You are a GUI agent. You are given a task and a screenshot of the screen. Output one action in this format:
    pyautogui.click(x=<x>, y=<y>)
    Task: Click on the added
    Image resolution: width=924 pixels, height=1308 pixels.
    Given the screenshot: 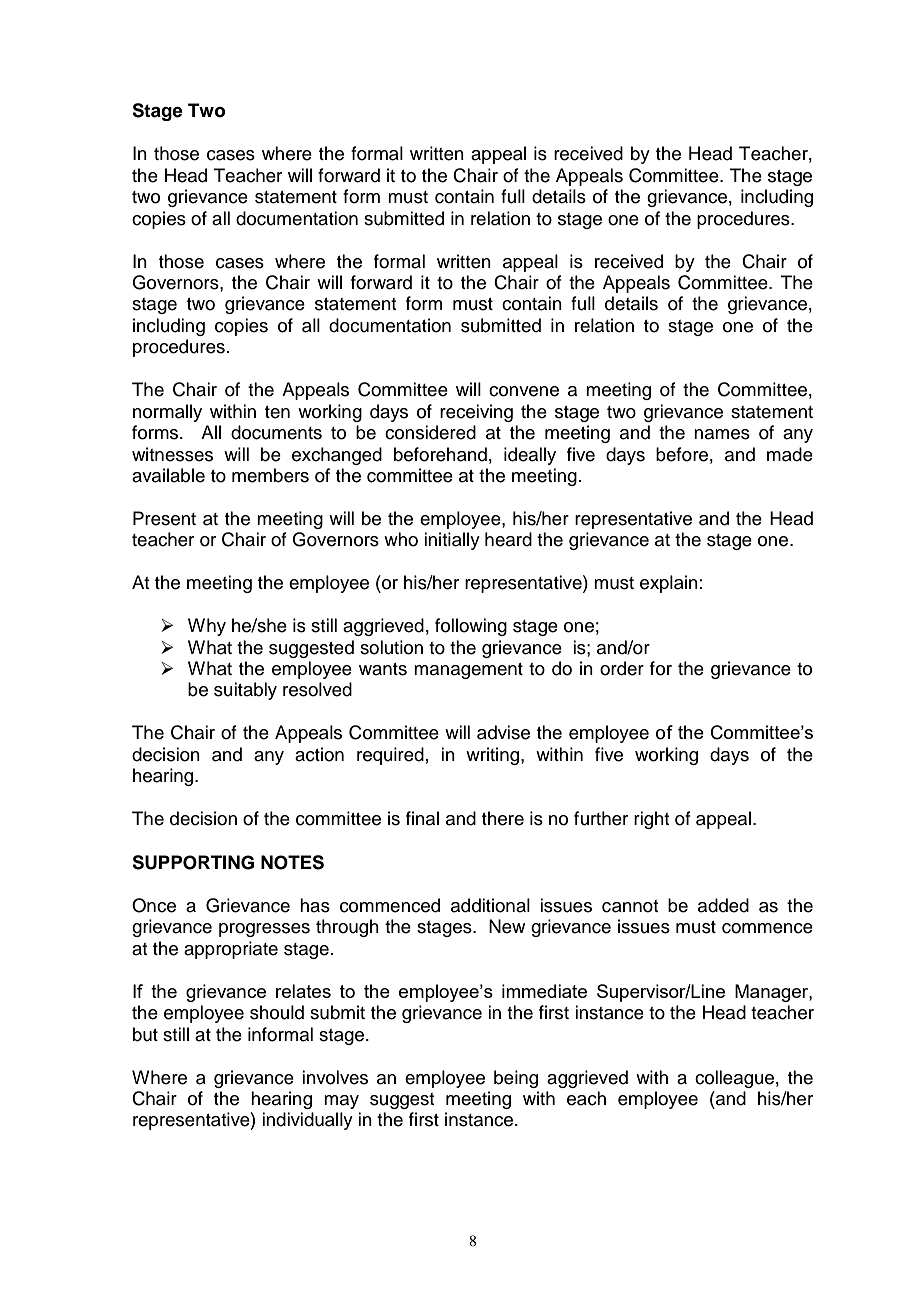 What is the action you would take?
    pyautogui.click(x=723, y=905)
